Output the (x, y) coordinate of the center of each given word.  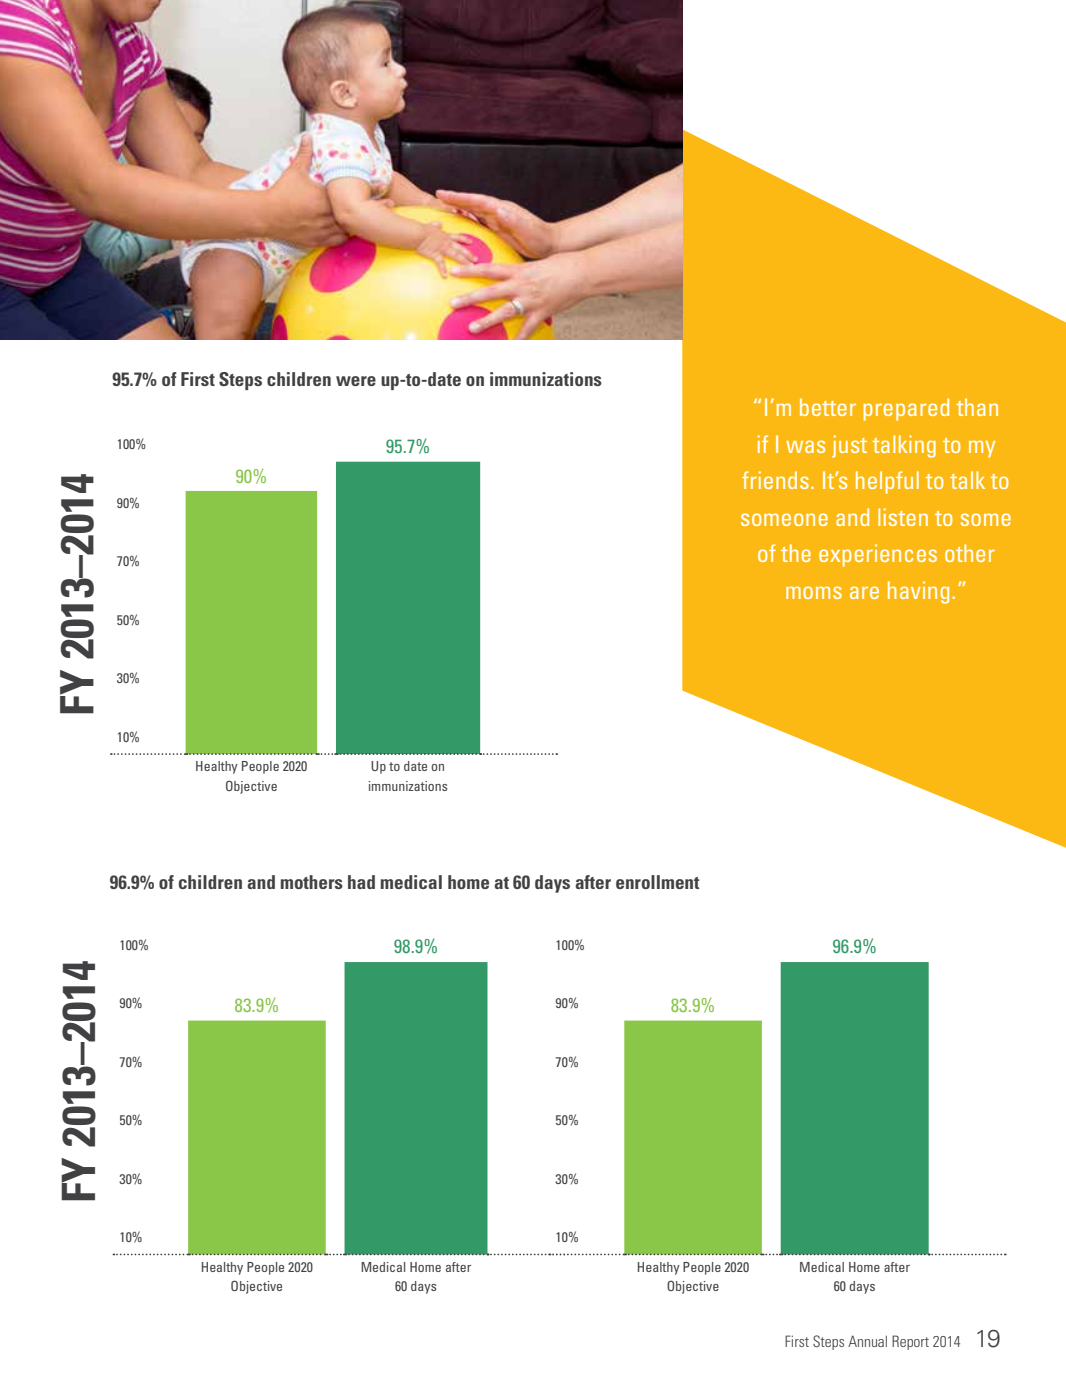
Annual (867, 1341)
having (918, 592)
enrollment (658, 882)
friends (775, 480)
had (361, 882)
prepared (906, 409)
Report (910, 1342)
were (356, 381)
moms (814, 592)
